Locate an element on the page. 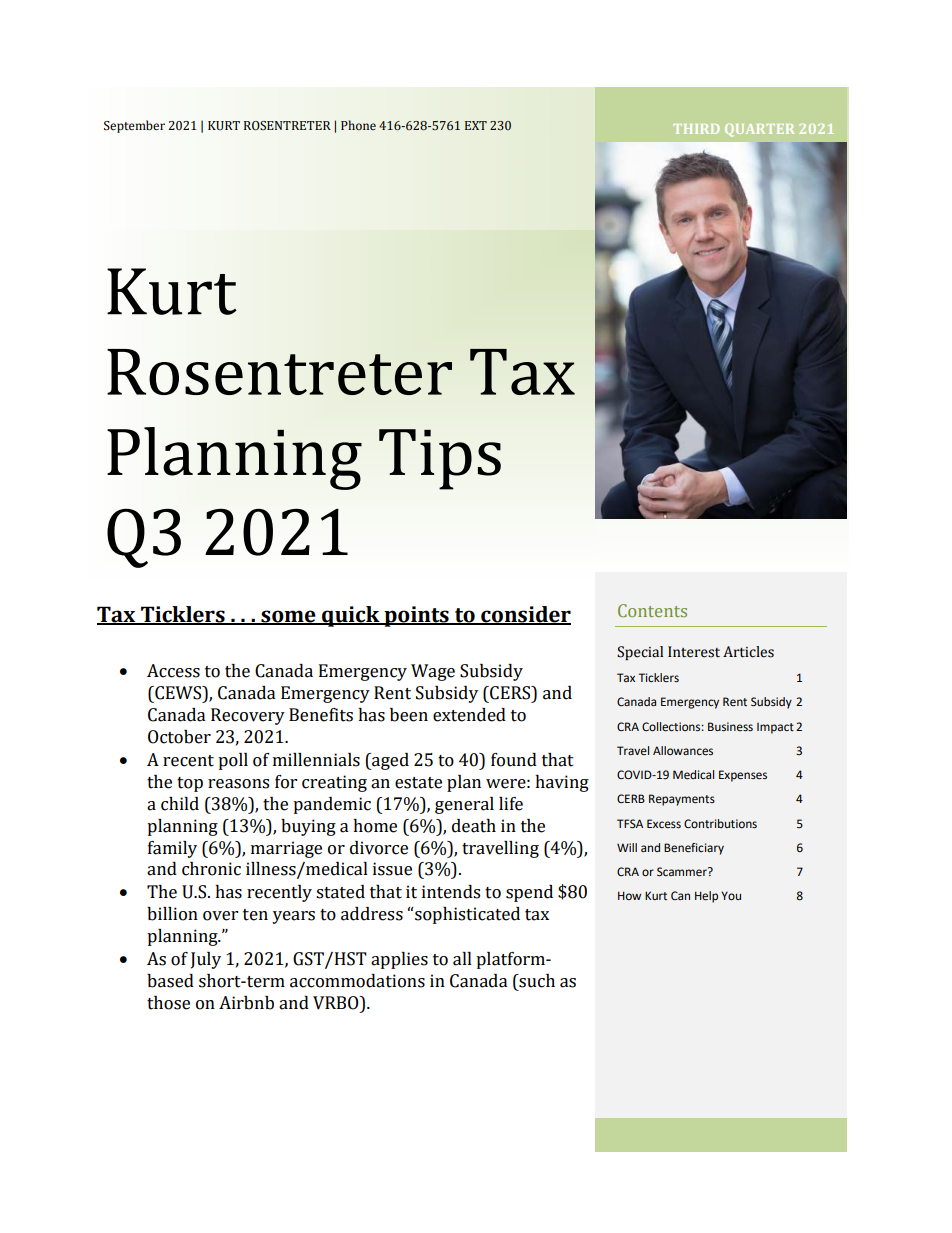 The image size is (952, 1233). THIRD is located at coordinates (696, 129).
